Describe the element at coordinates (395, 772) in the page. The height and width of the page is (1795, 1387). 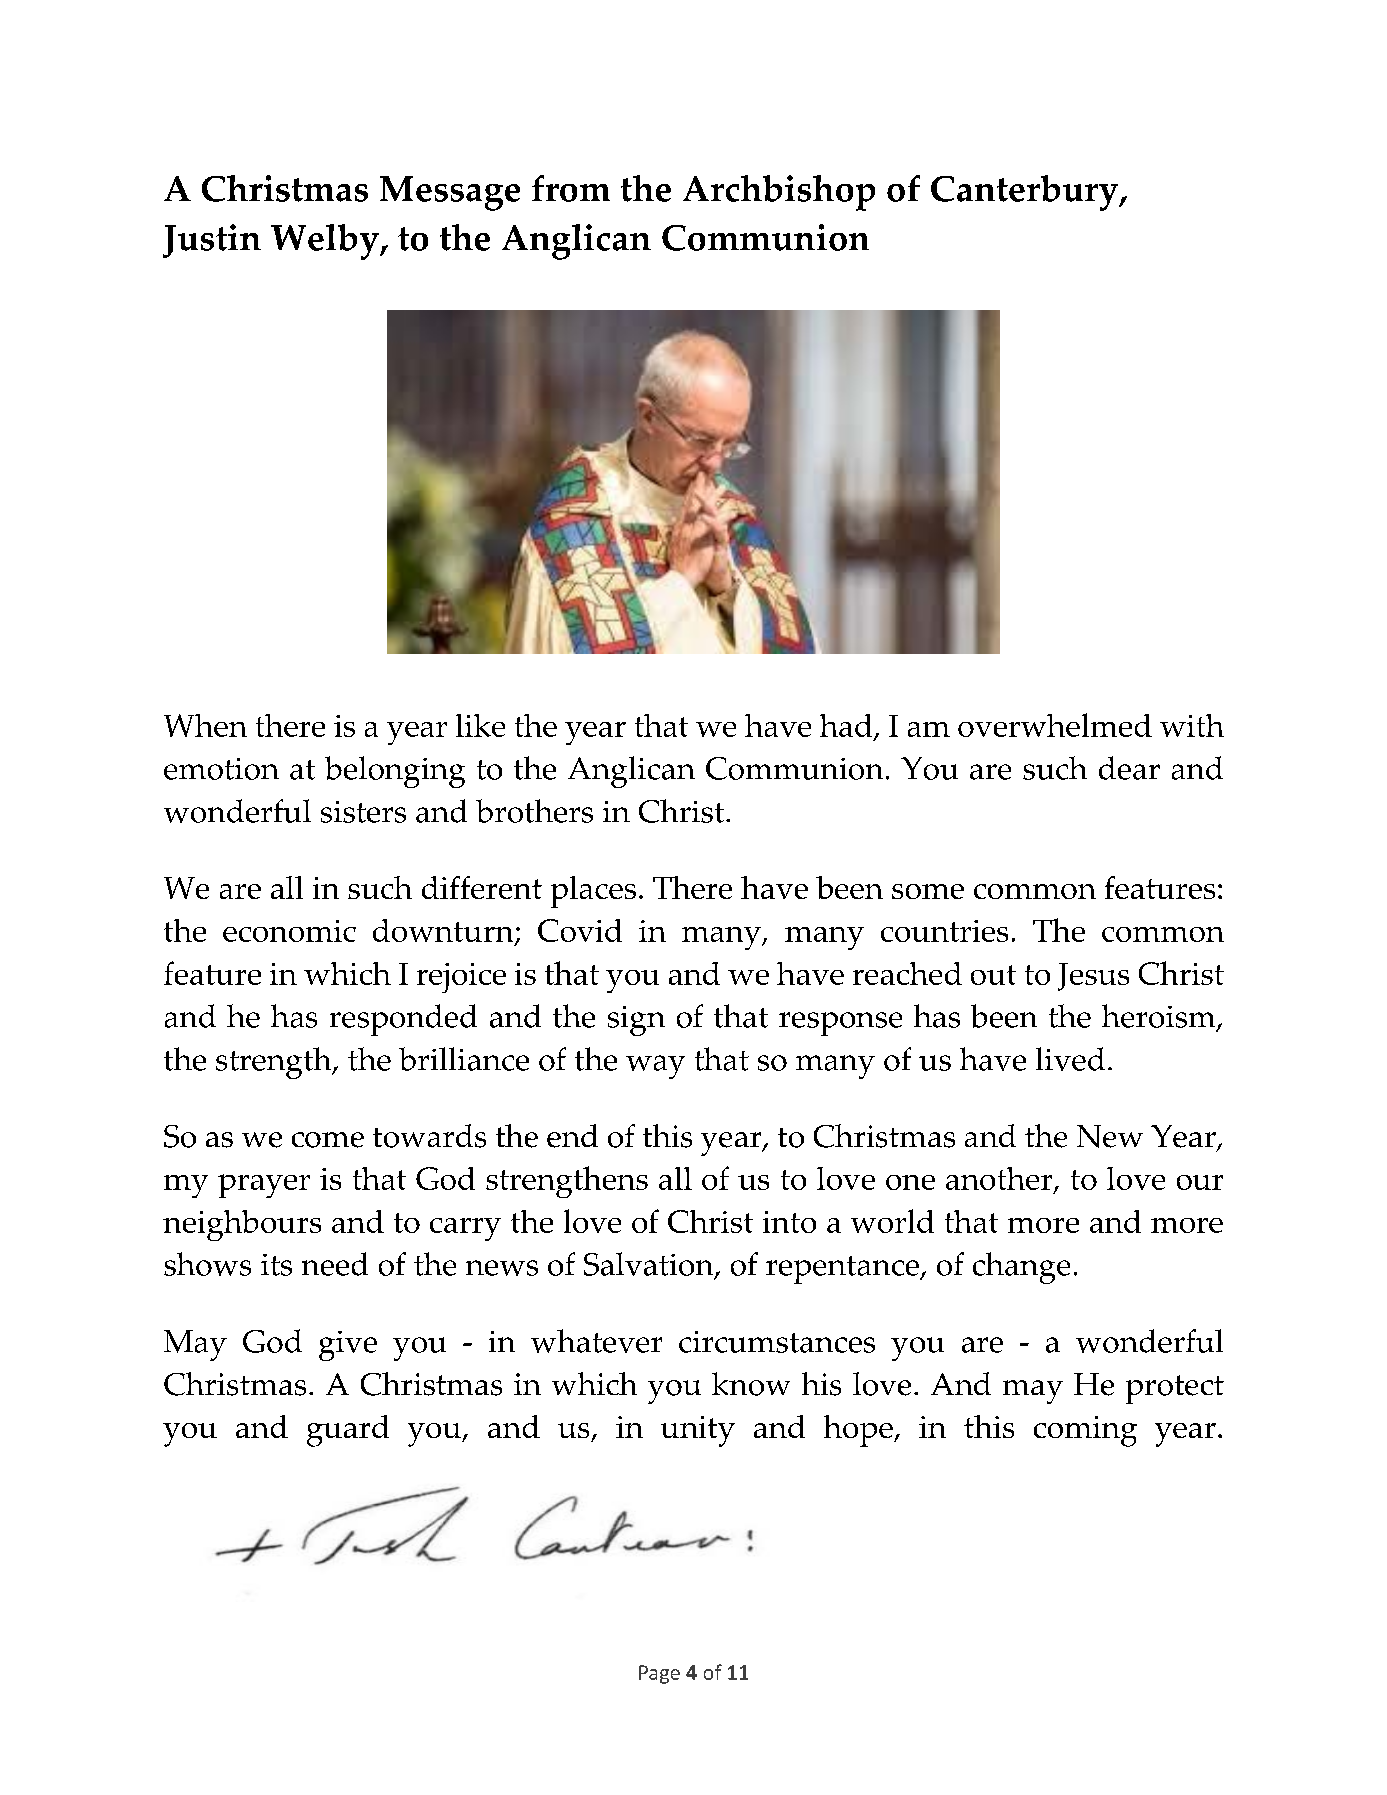
I see `belonging` at that location.
